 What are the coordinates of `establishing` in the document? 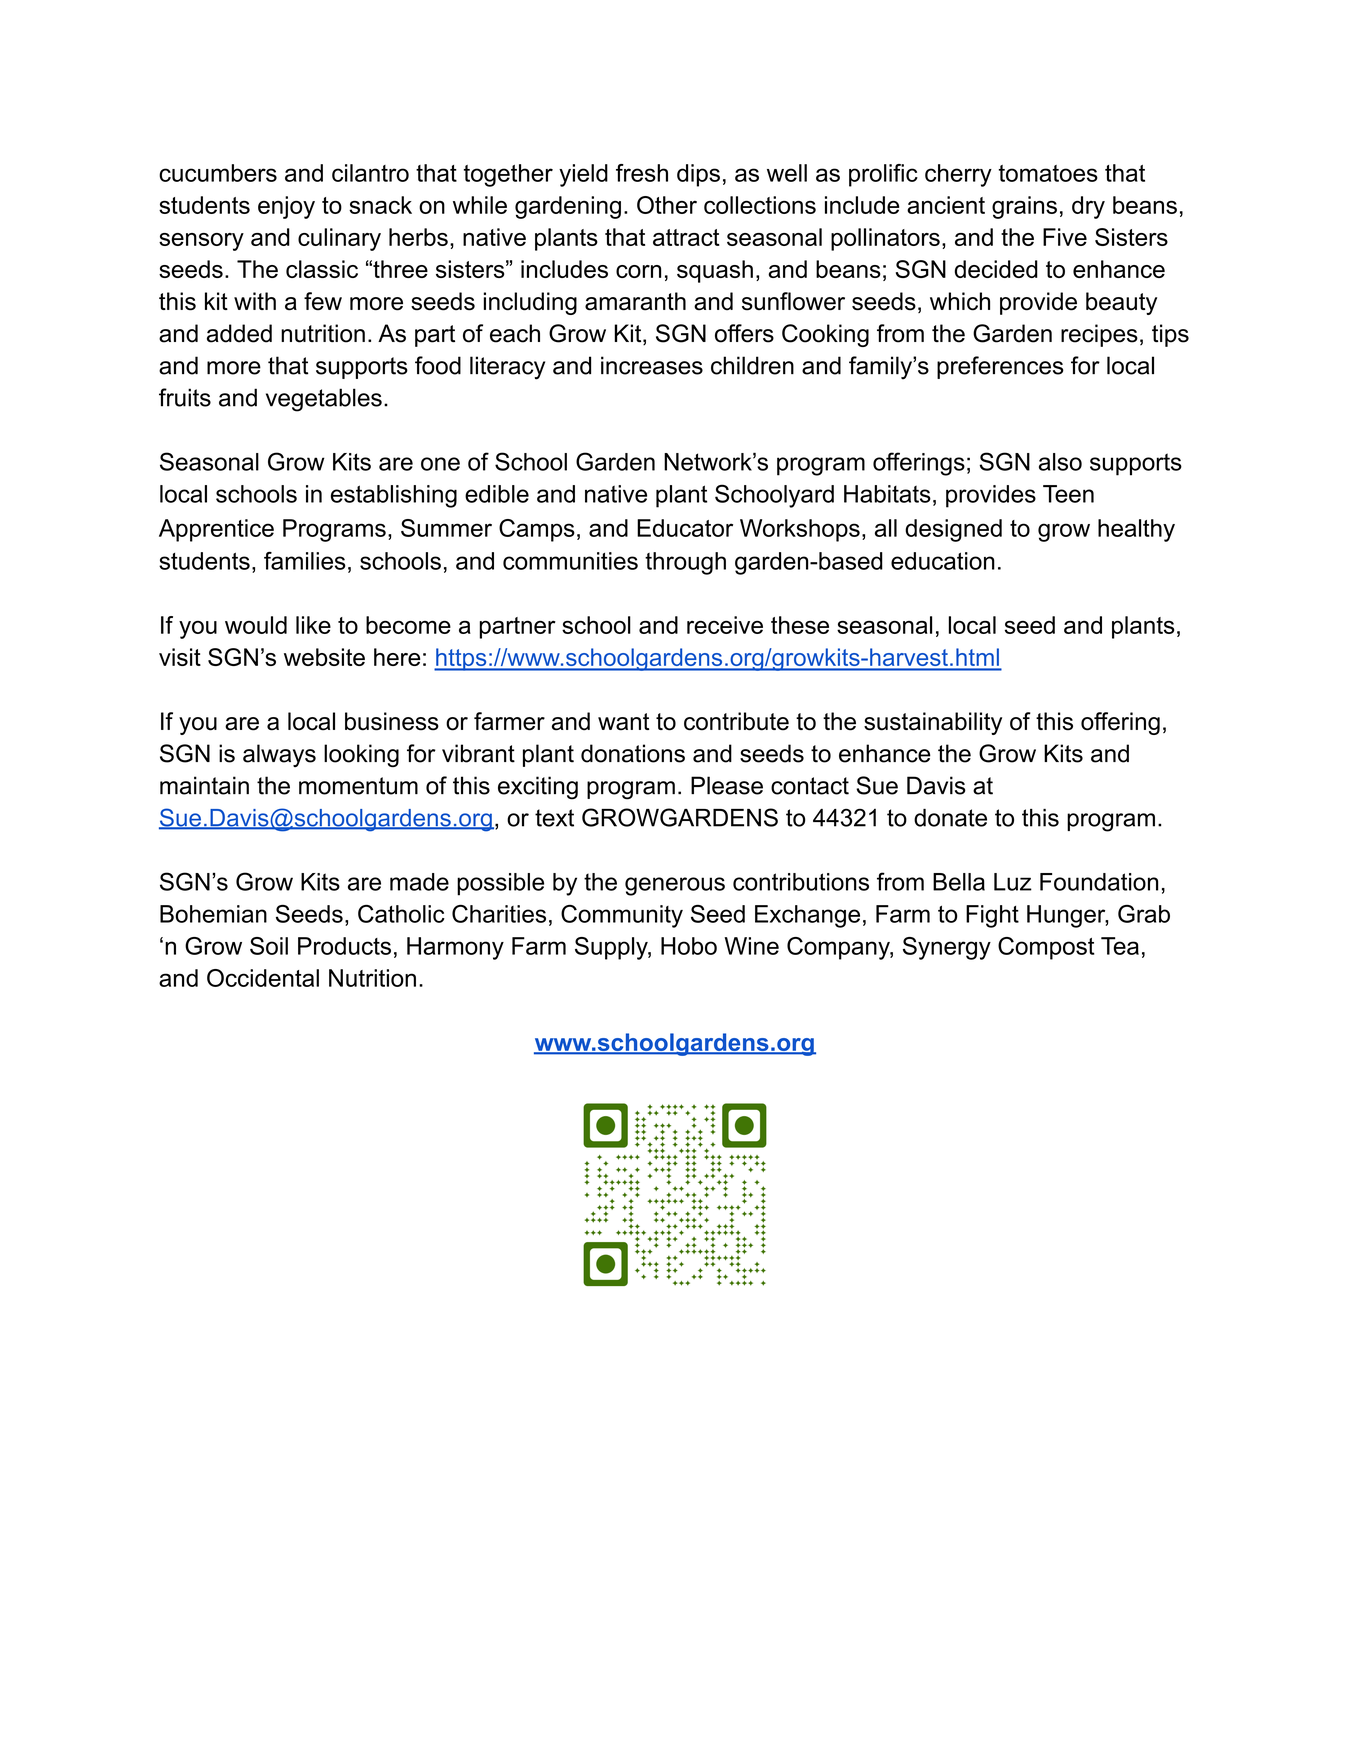 It's located at (394, 496).
